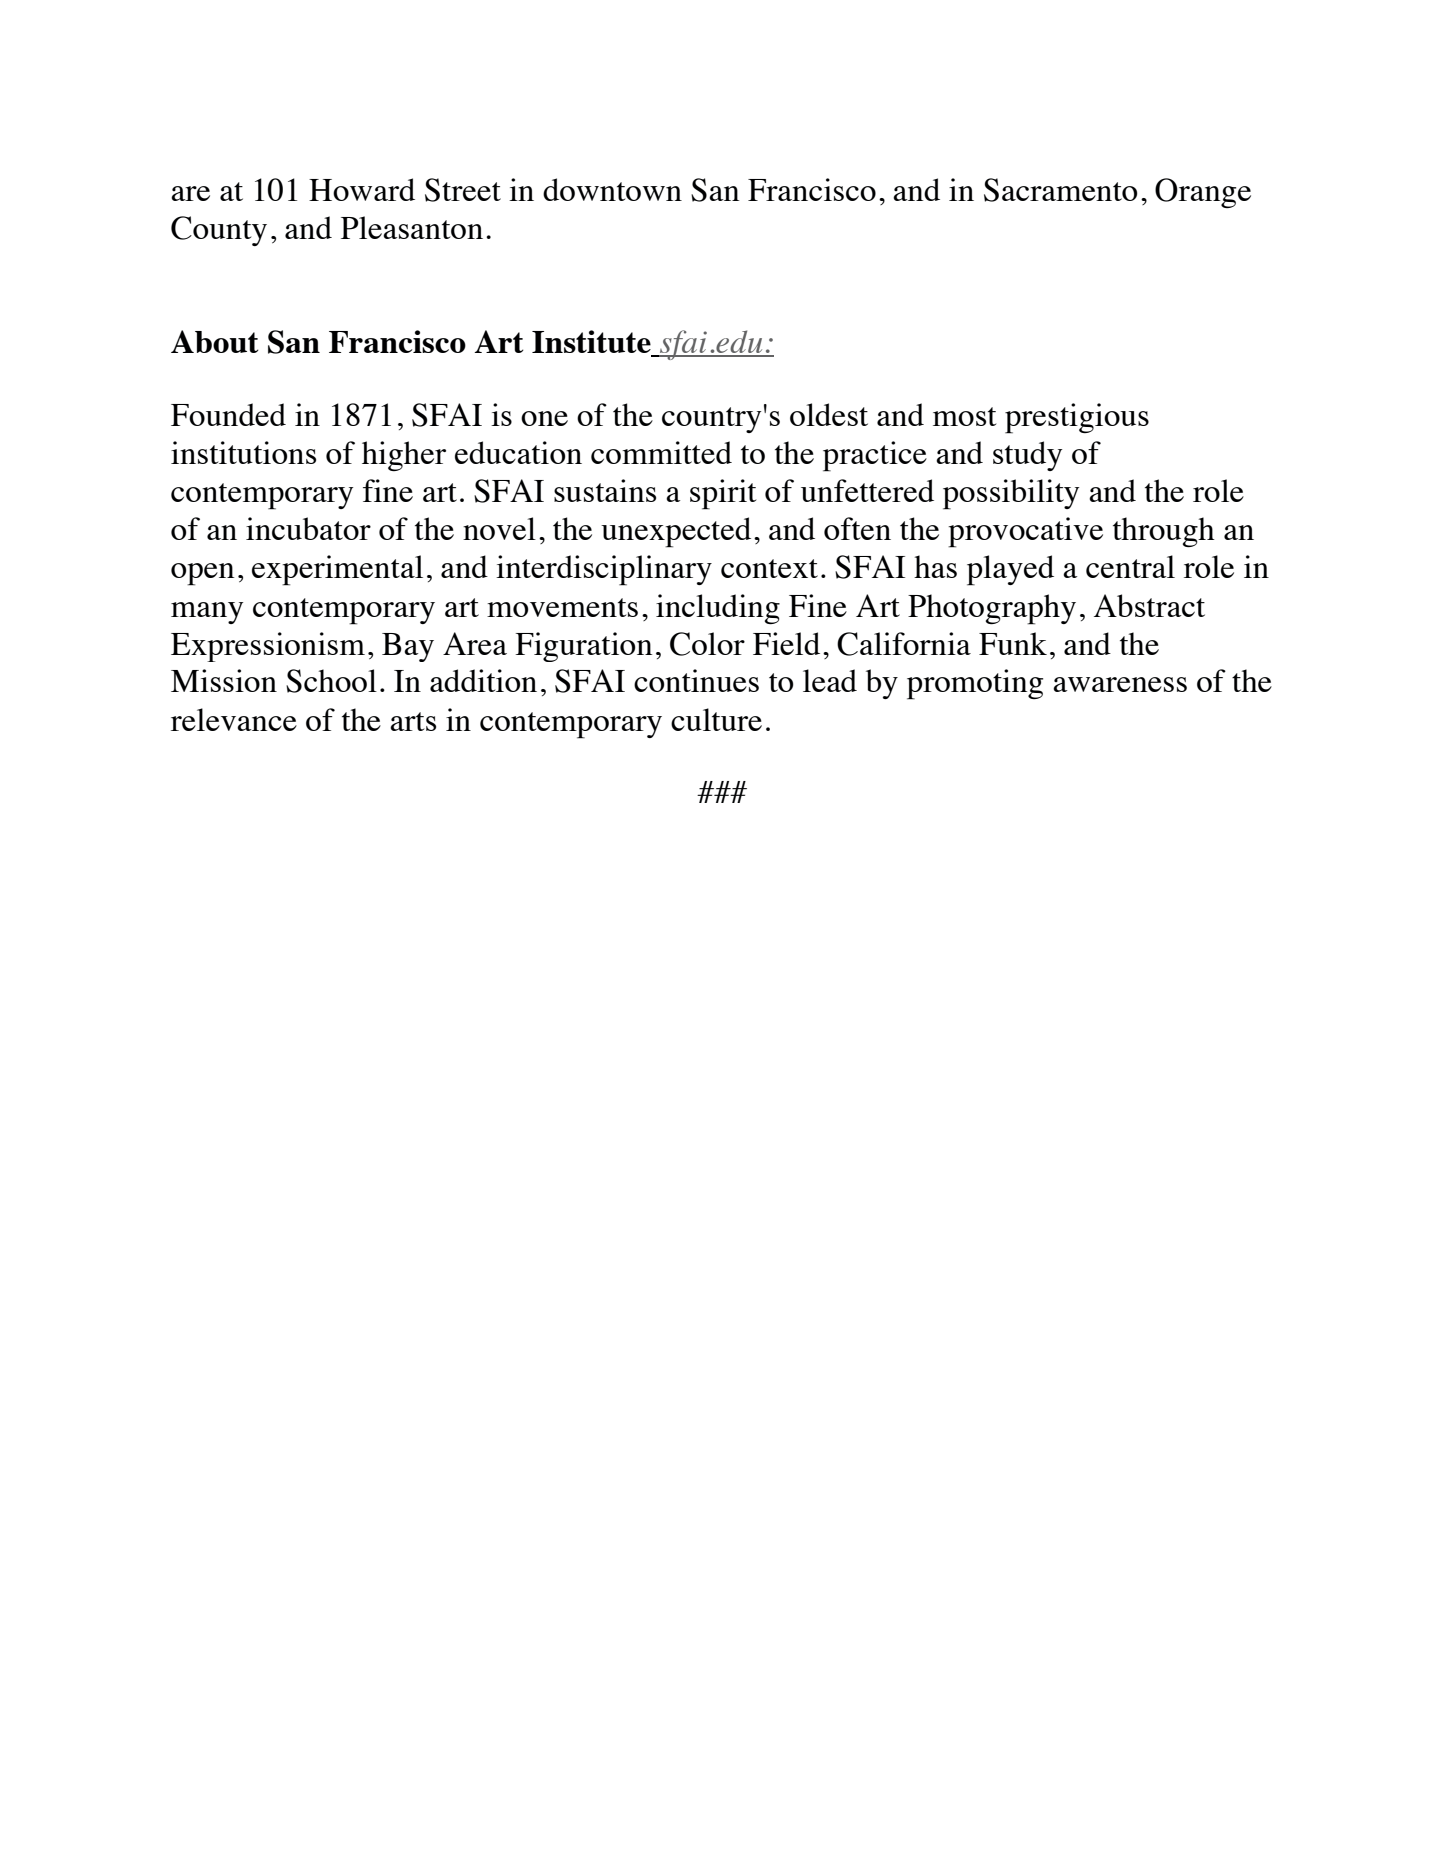  What do you see at coordinates (1027, 456) in the document?
I see `study` at bounding box center [1027, 456].
